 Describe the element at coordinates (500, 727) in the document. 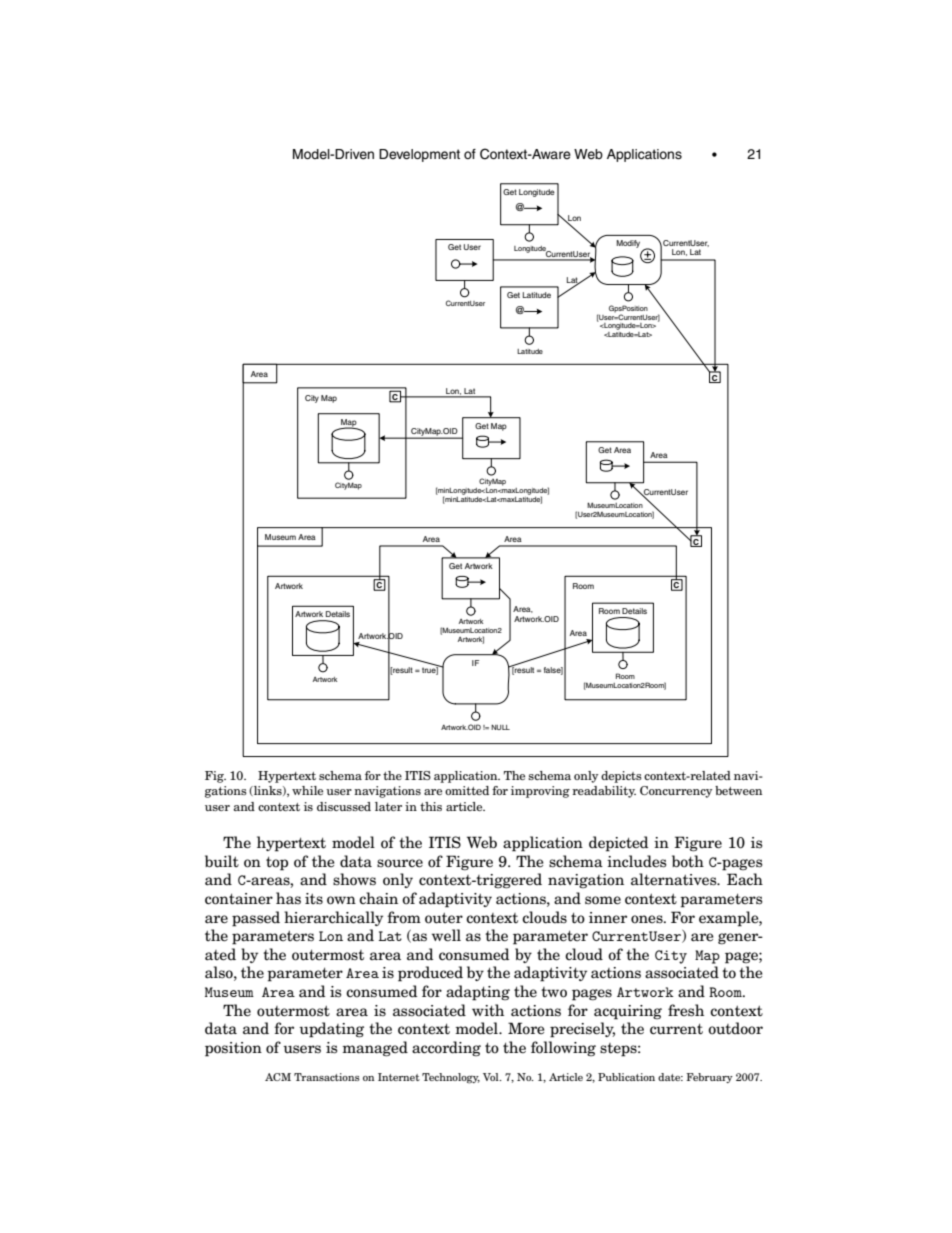

I see `NULL` at that location.
